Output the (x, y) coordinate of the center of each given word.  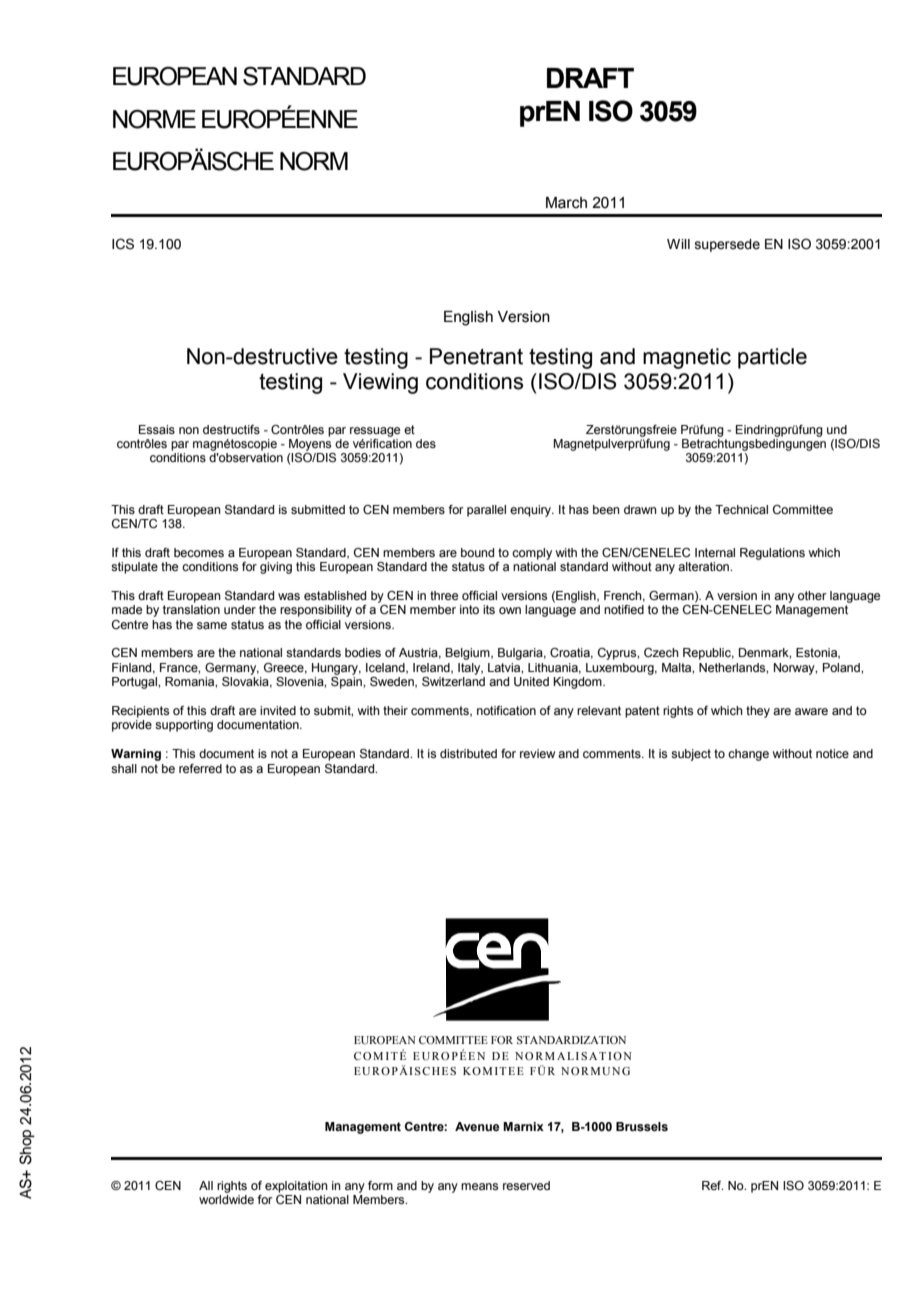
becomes (199, 552)
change (748, 755)
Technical (741, 509)
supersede (727, 245)
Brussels (642, 1126)
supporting (184, 726)
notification (506, 710)
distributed (468, 753)
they (758, 712)
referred (200, 768)
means (479, 1186)
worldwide (226, 1199)
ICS (123, 244)
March (566, 203)
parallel (486, 511)
